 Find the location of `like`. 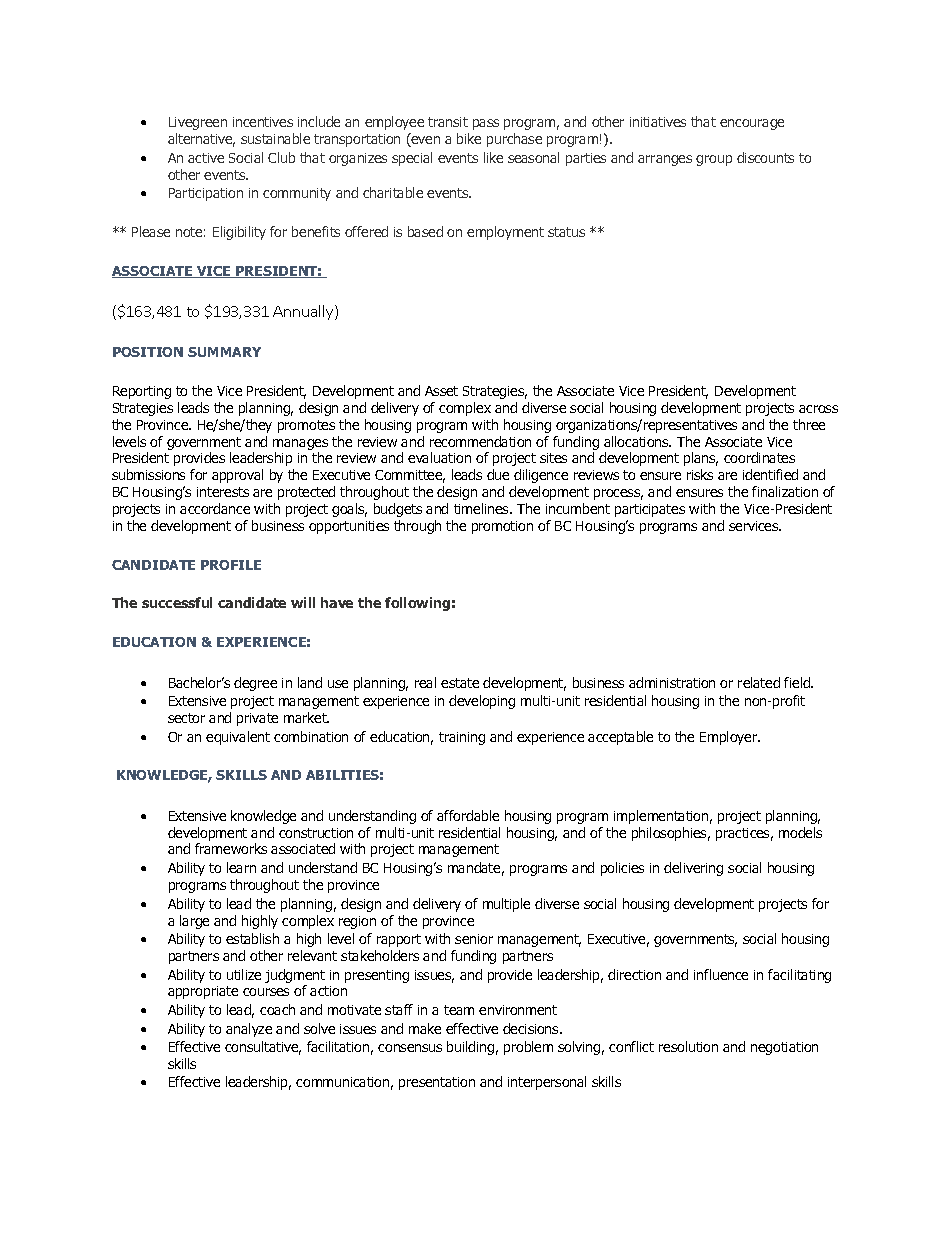

like is located at coordinates (493, 157).
